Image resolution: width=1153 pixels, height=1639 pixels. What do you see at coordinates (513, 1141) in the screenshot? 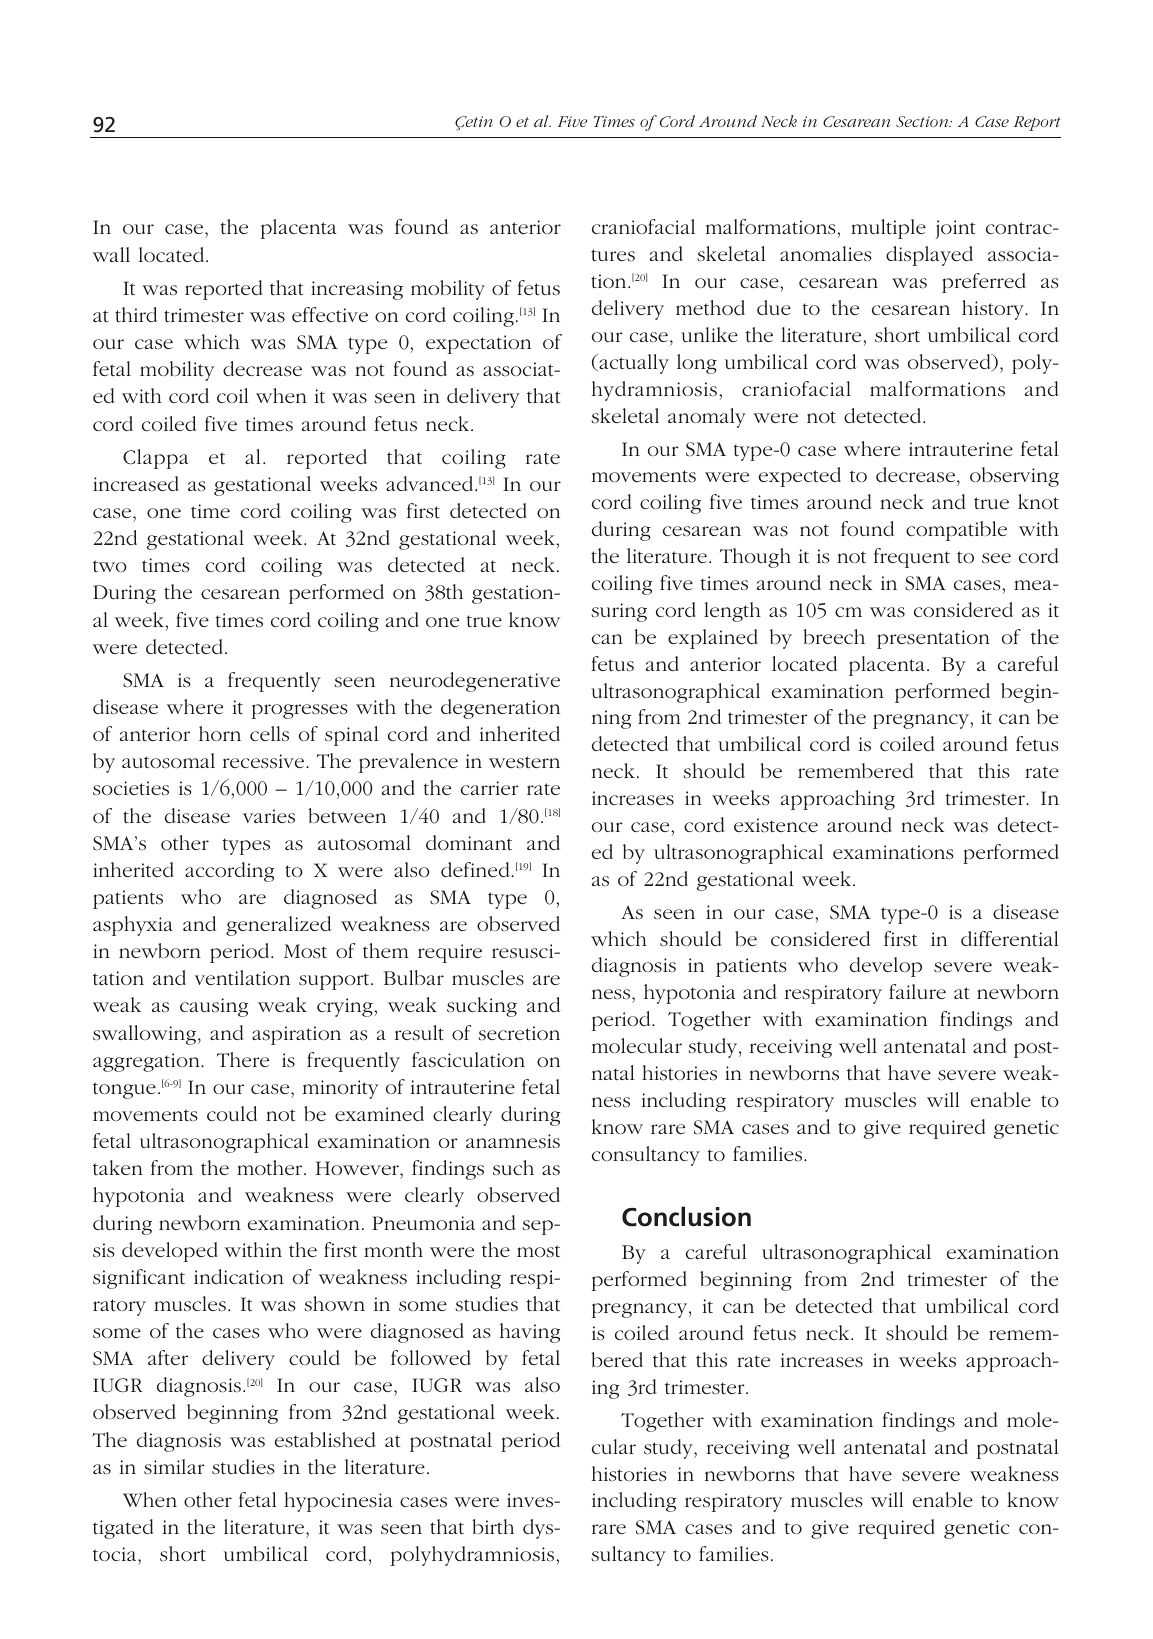
I see `anamnesis` at bounding box center [513, 1141].
